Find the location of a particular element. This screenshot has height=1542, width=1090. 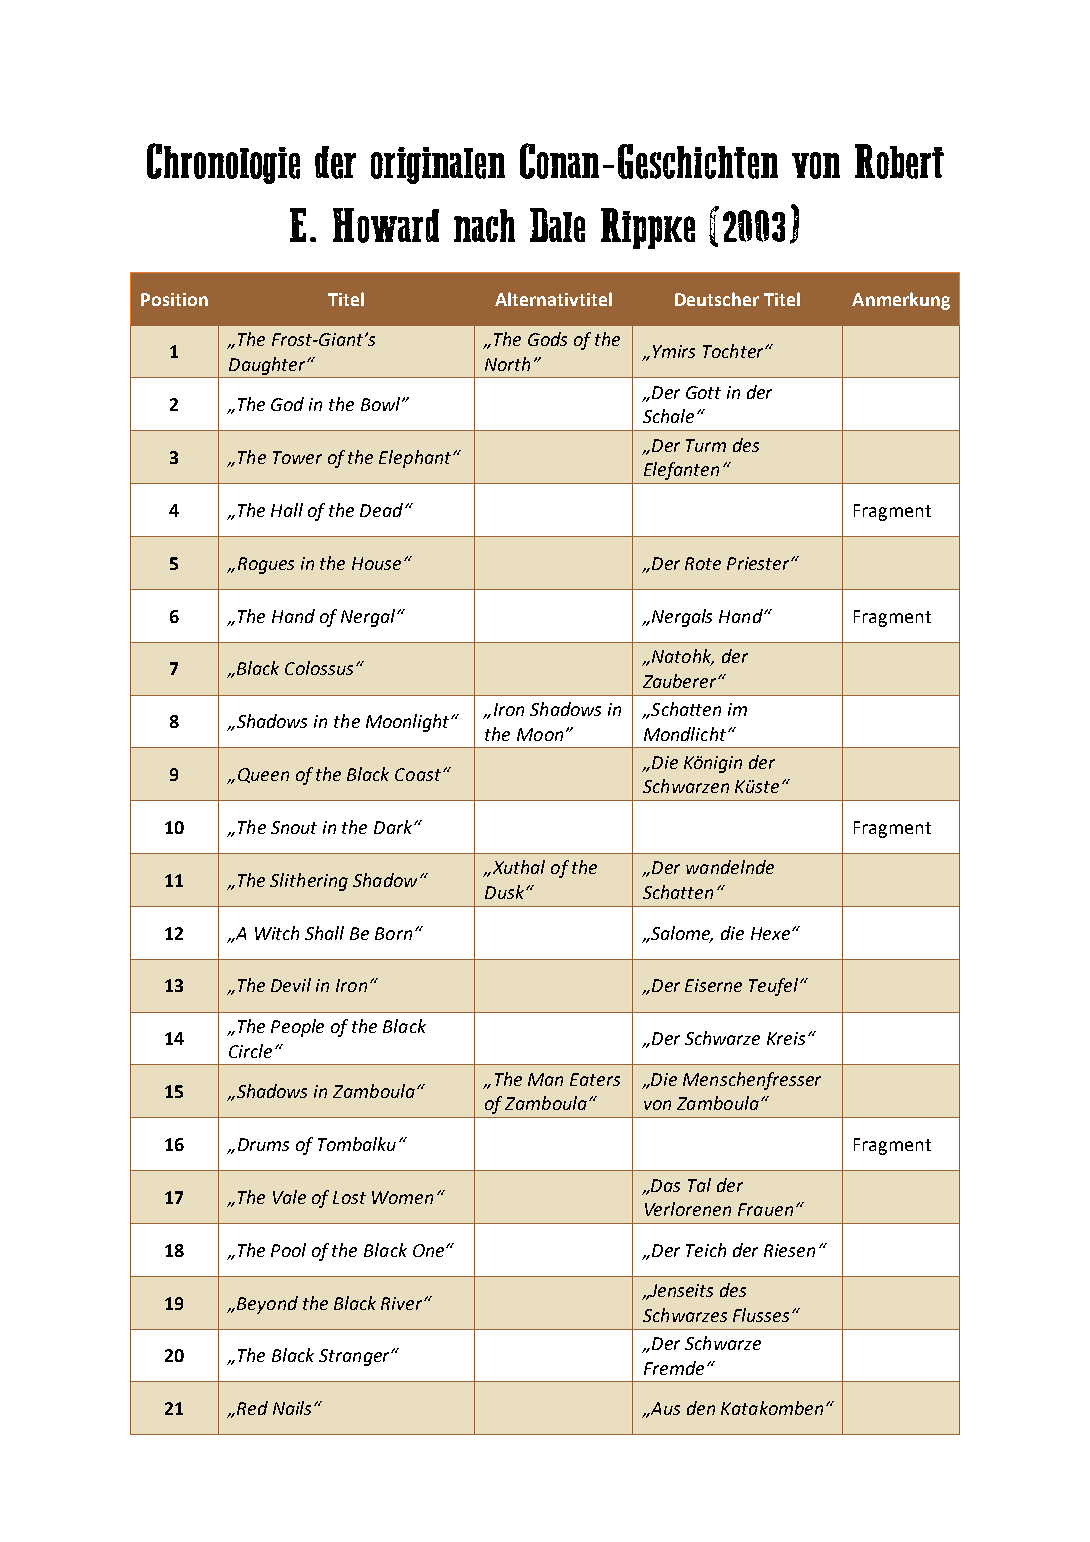

Queen is located at coordinates (263, 775).
